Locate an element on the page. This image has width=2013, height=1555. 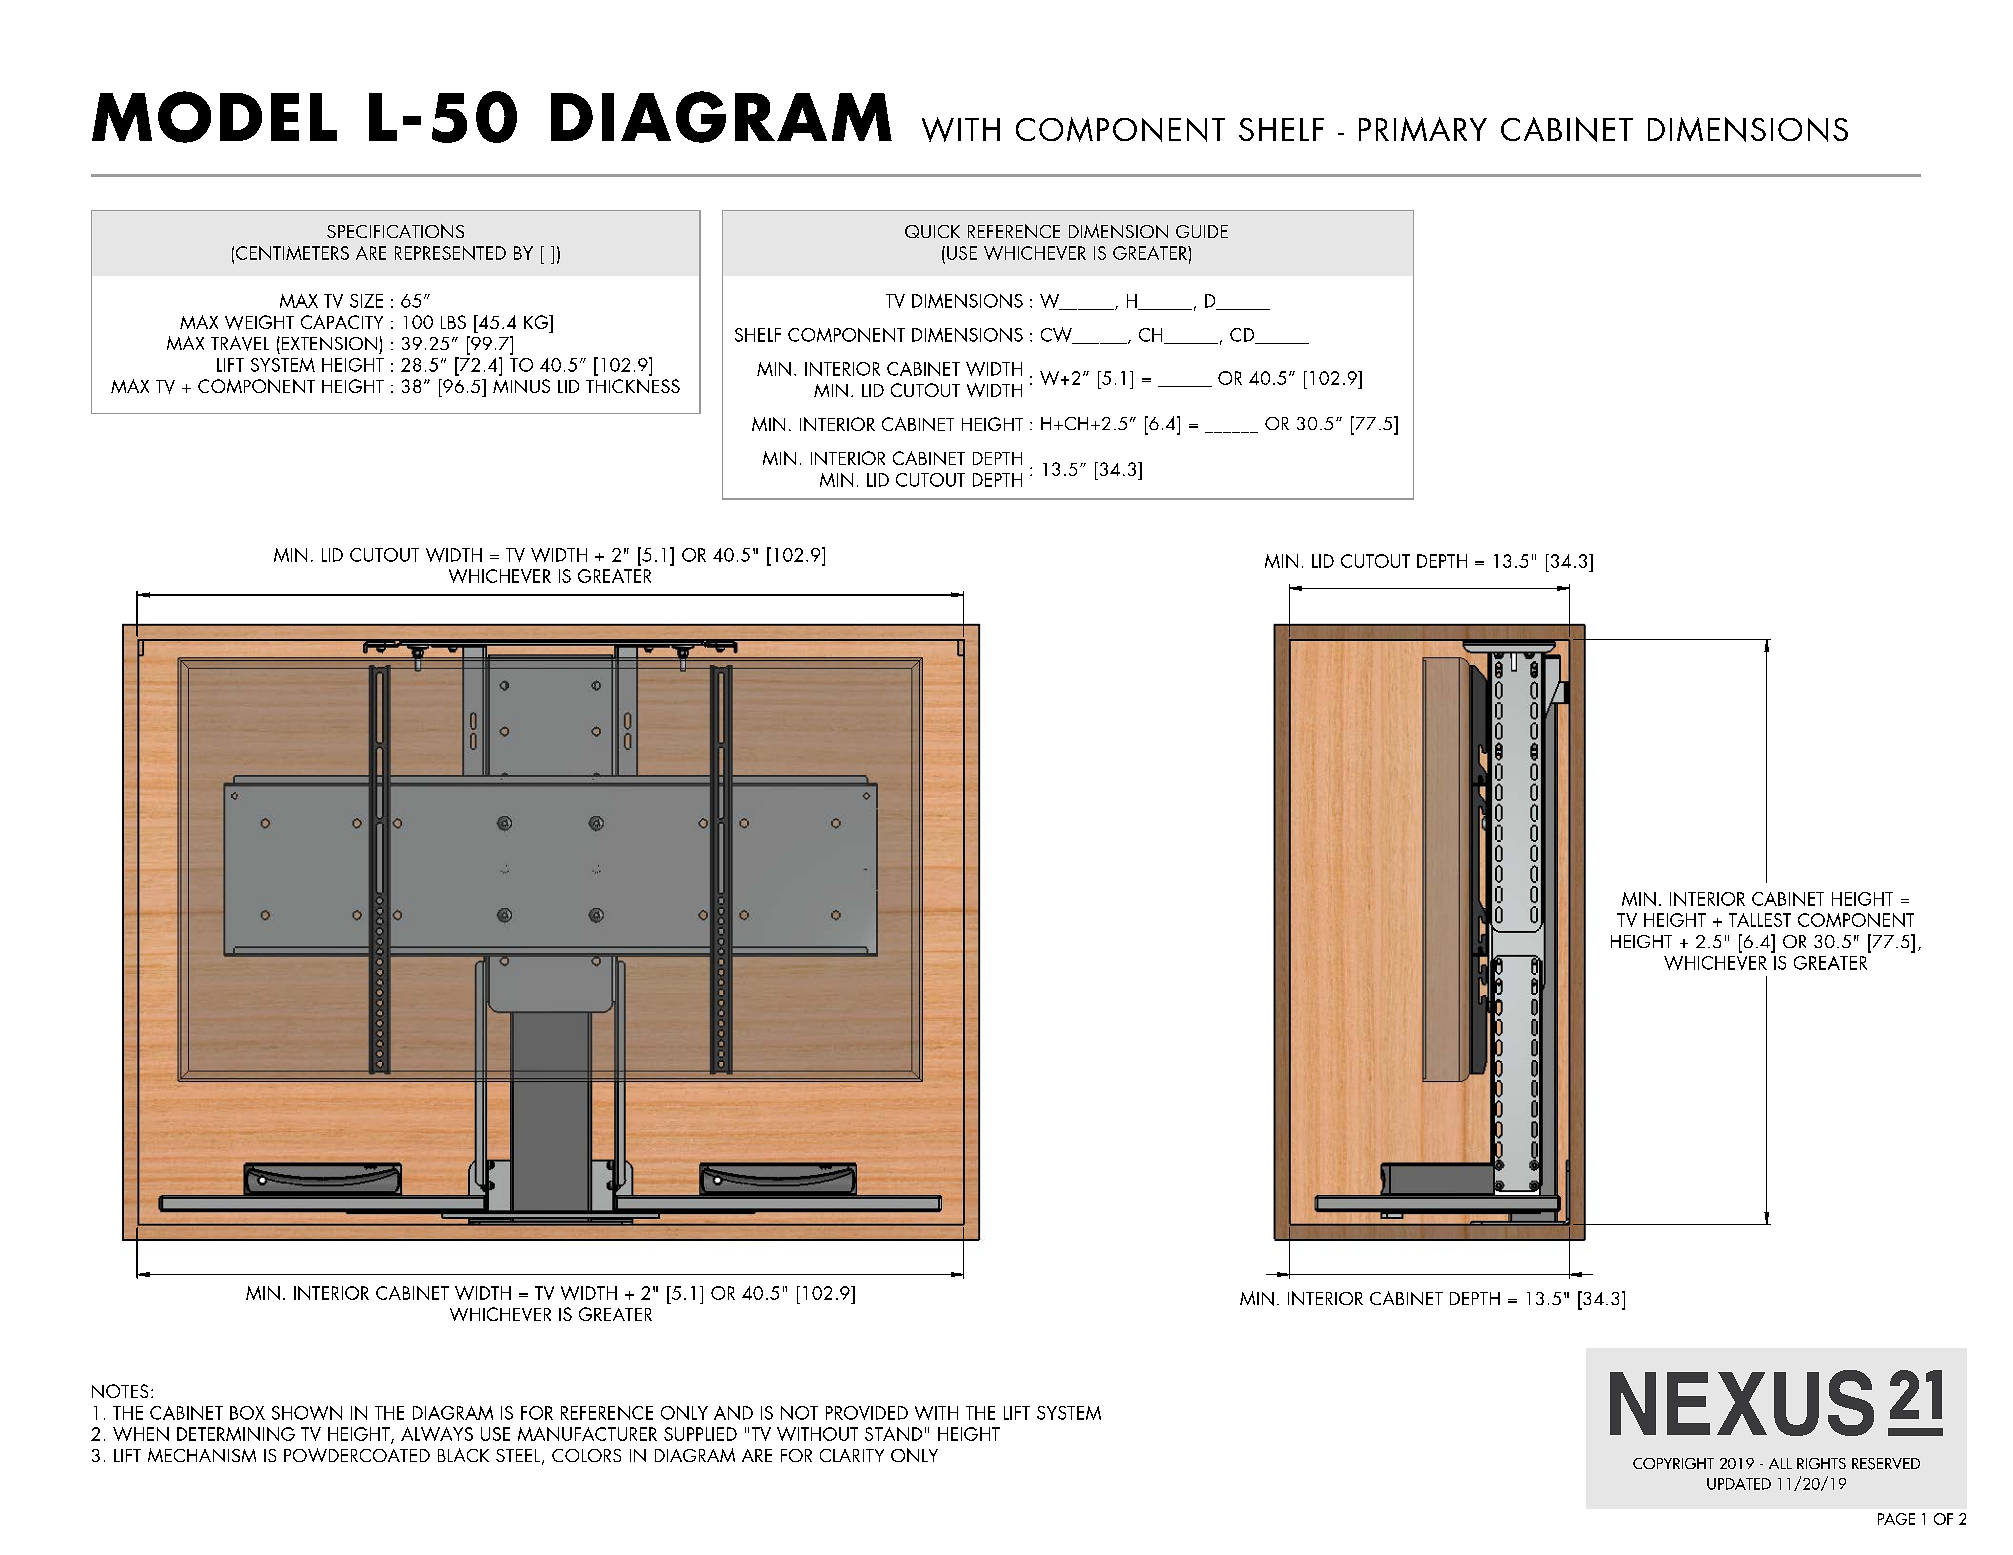
MODEL is located at coordinates (214, 117).
